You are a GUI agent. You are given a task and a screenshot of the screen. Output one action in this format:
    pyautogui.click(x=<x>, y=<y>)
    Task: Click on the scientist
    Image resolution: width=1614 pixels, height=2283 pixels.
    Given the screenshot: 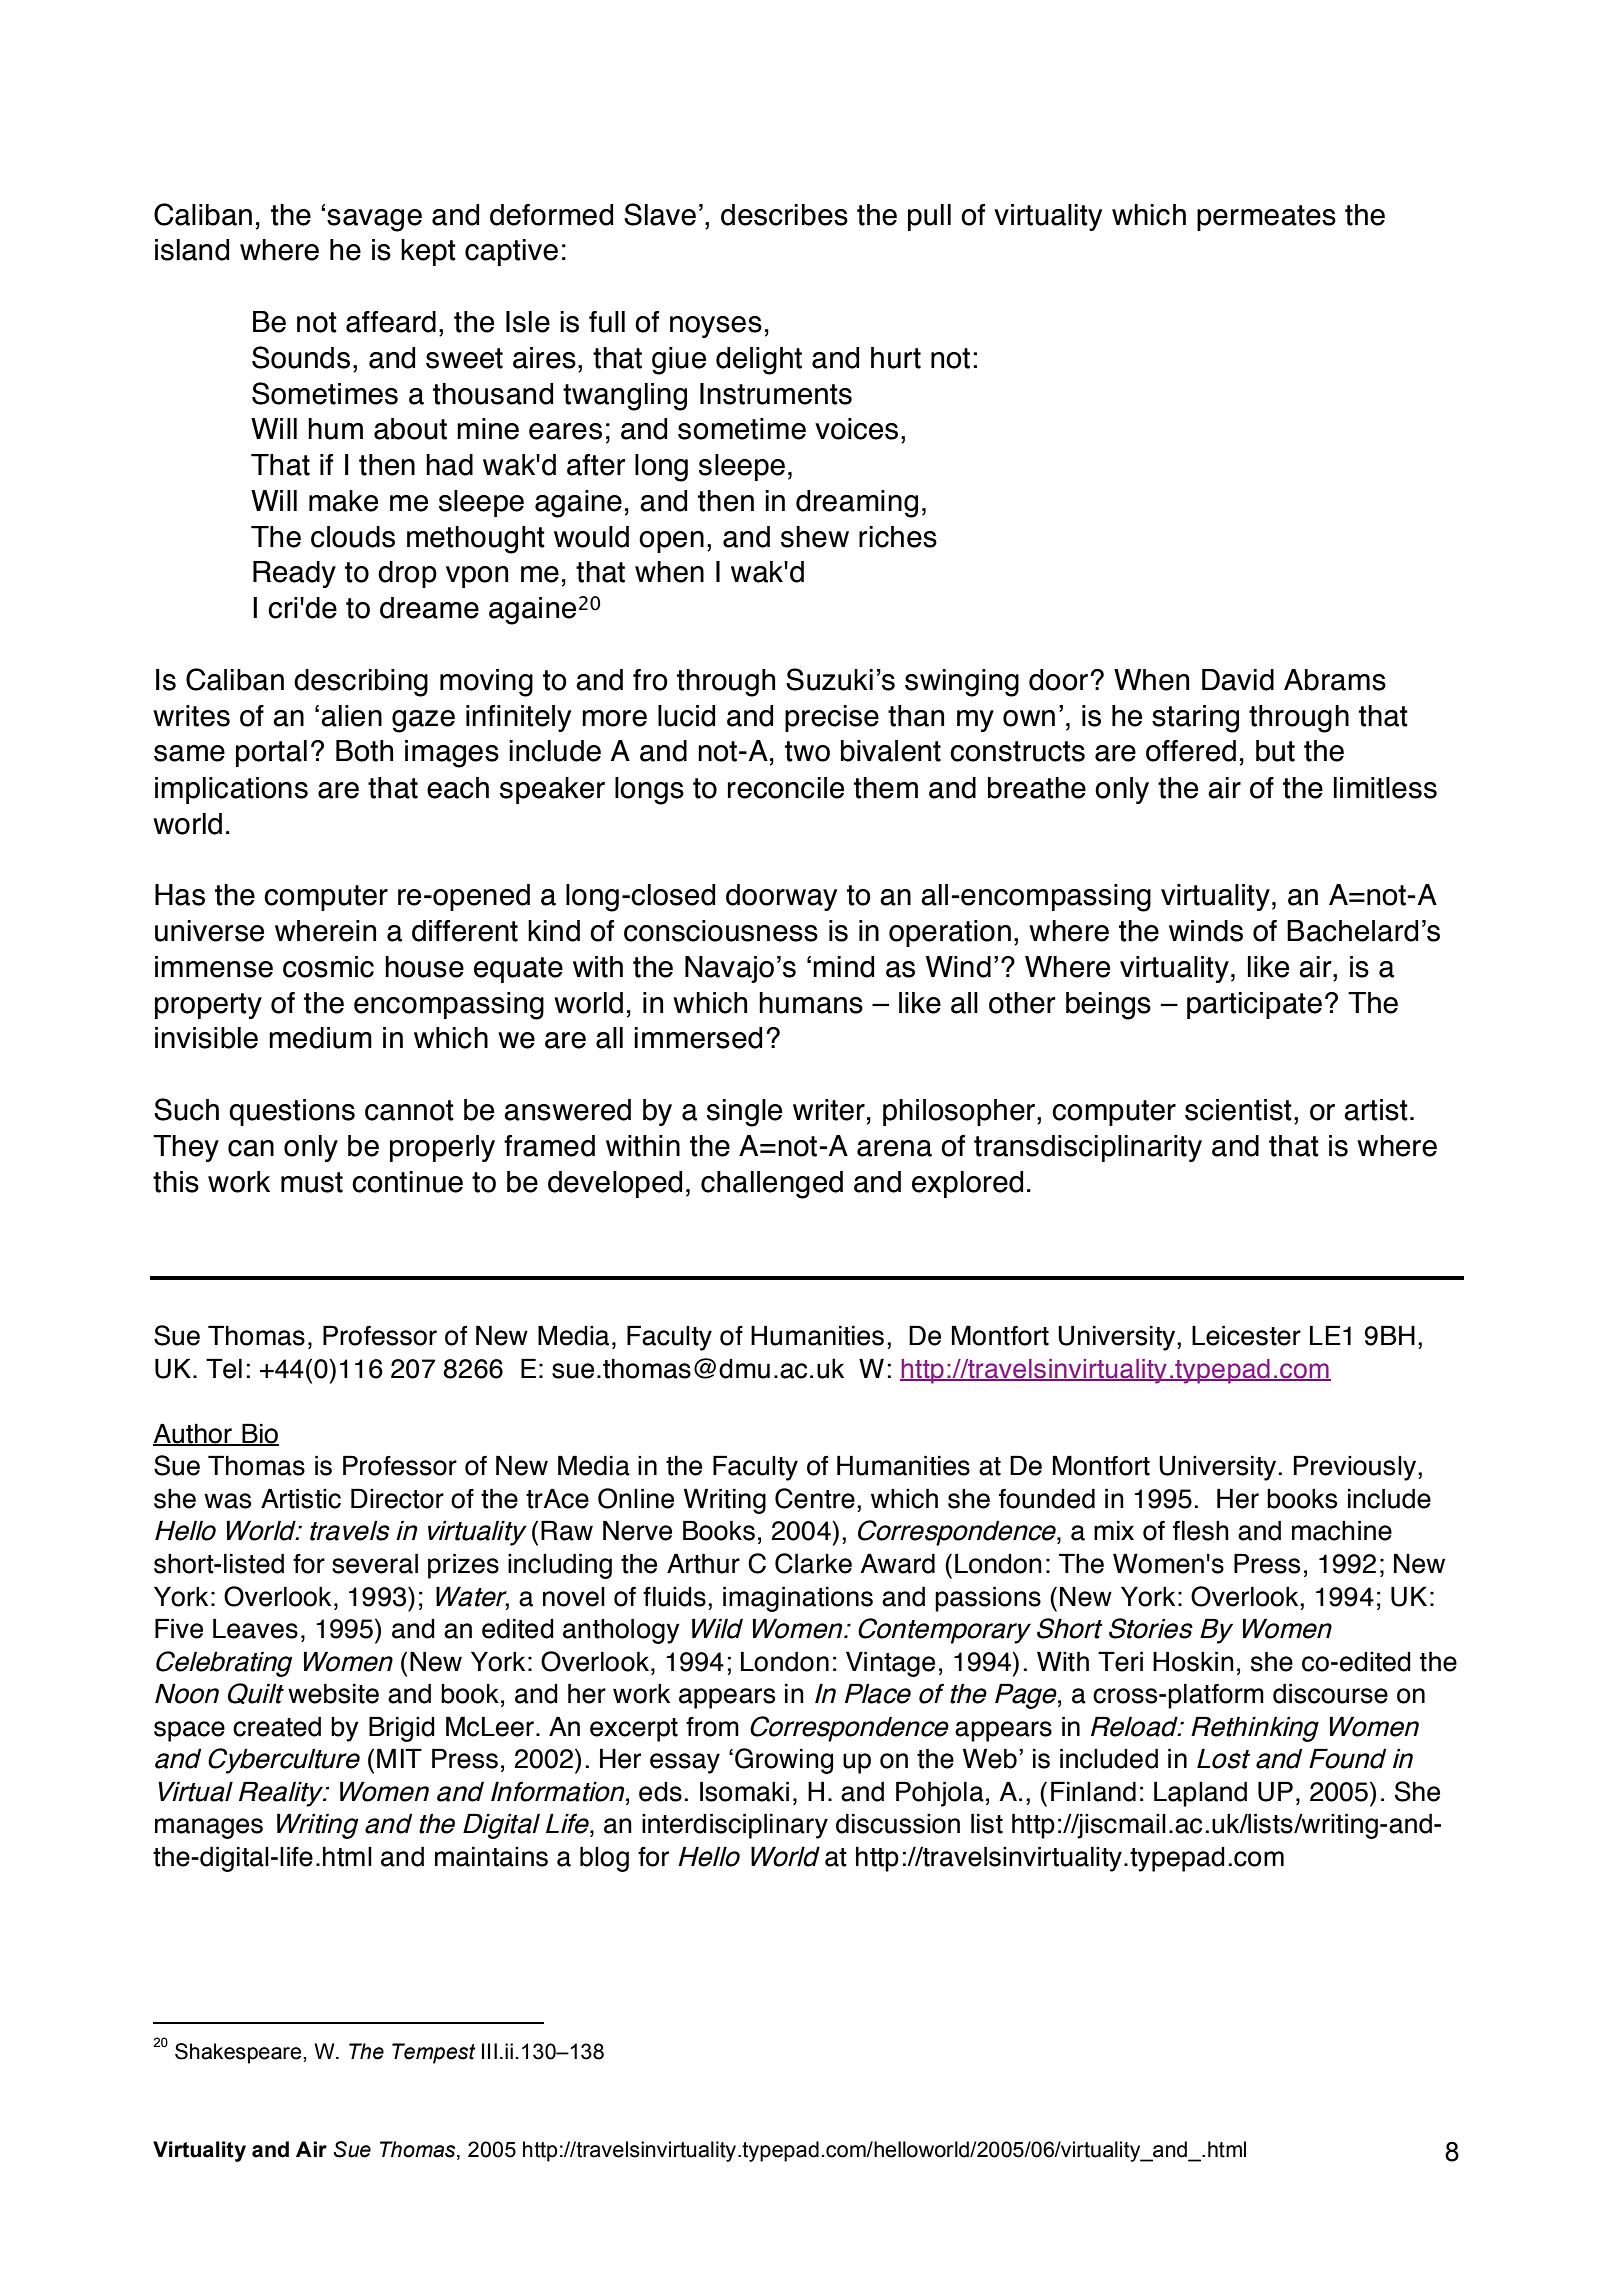 What is the action you would take?
    pyautogui.click(x=1238, y=1110)
